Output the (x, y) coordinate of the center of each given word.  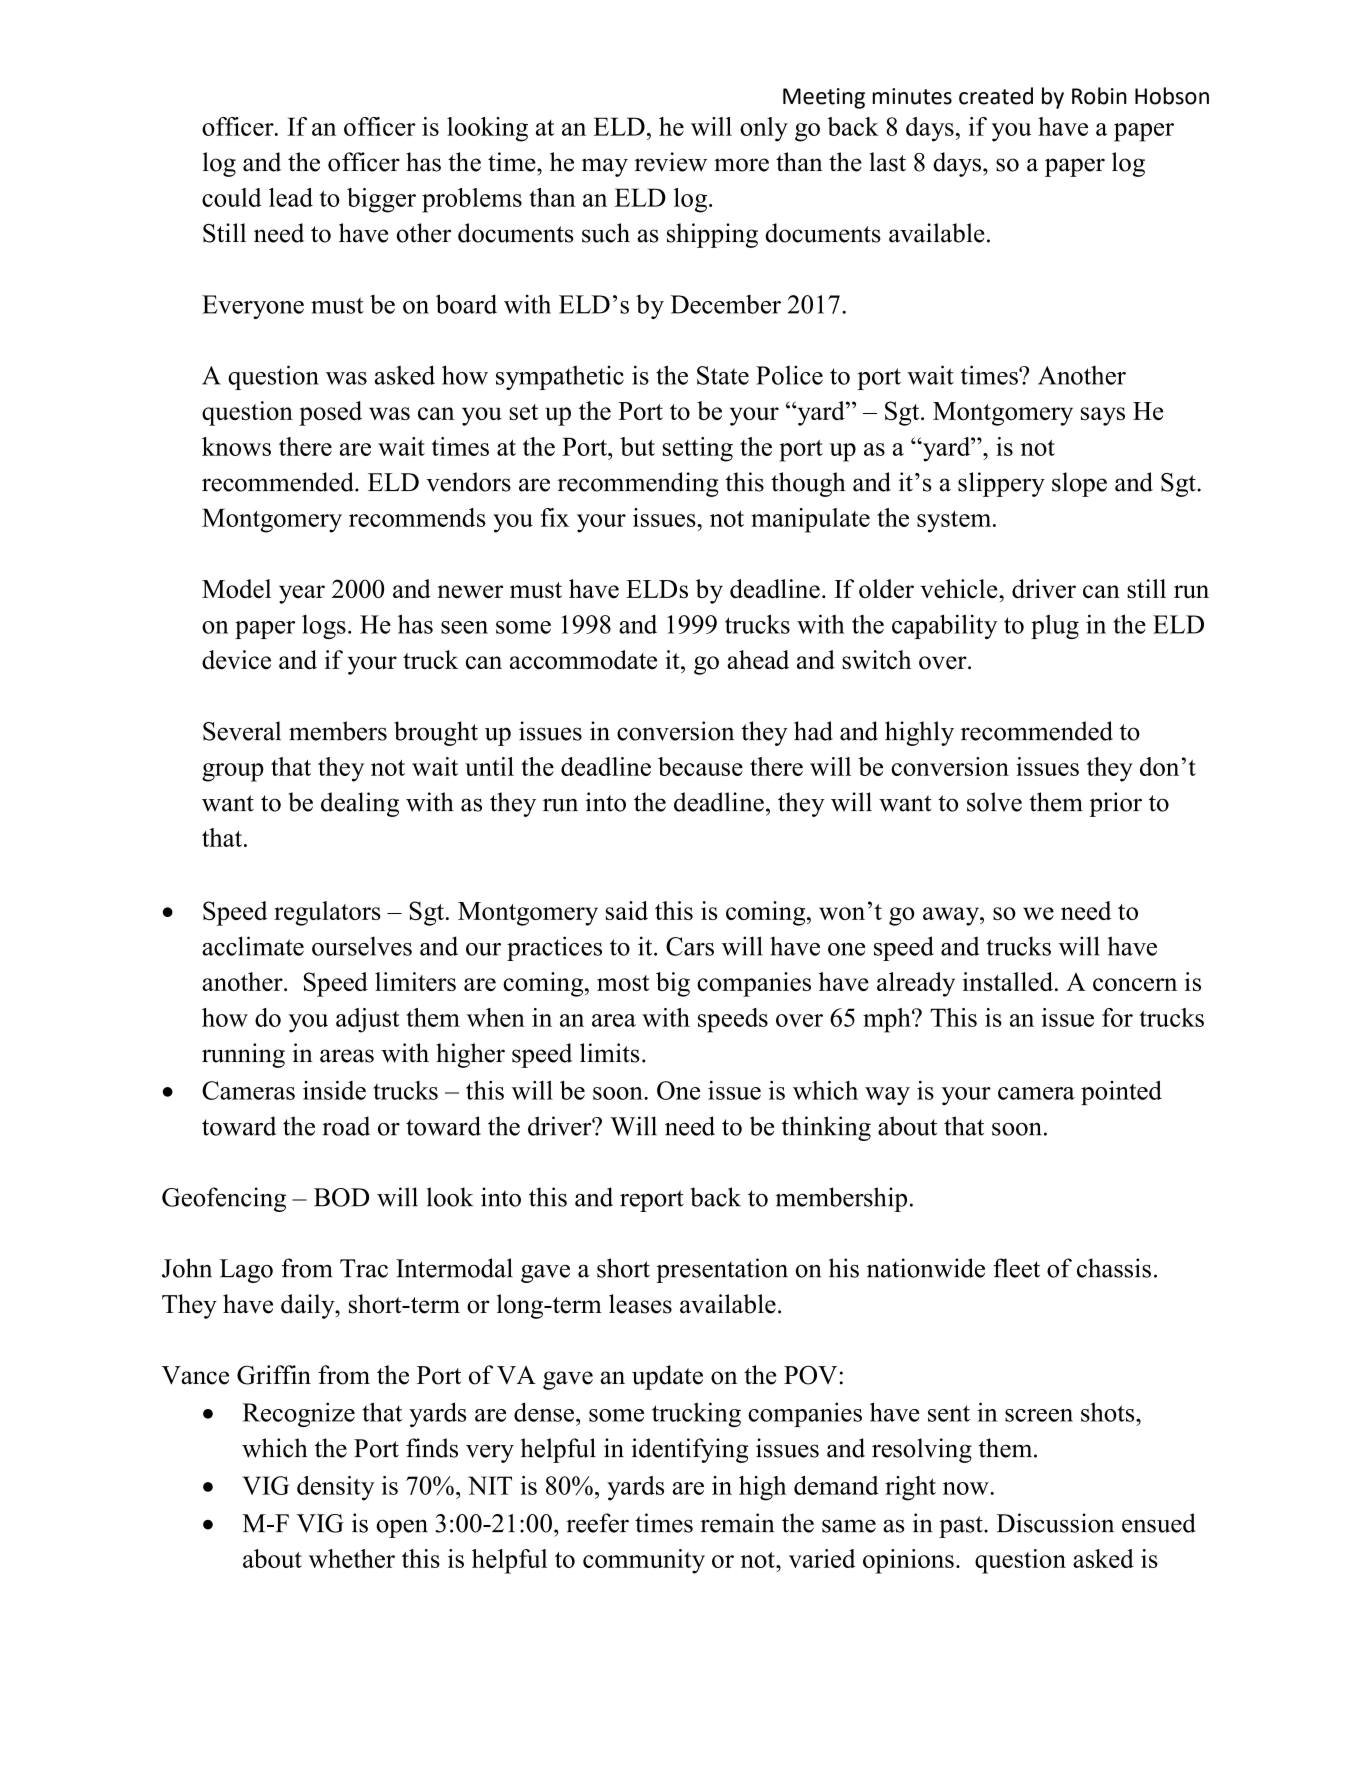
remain (737, 1523)
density (336, 1488)
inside (334, 1090)
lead (291, 197)
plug (1055, 626)
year (302, 594)
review (671, 162)
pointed (1121, 1093)
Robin (1099, 96)
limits (610, 1053)
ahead (758, 660)
